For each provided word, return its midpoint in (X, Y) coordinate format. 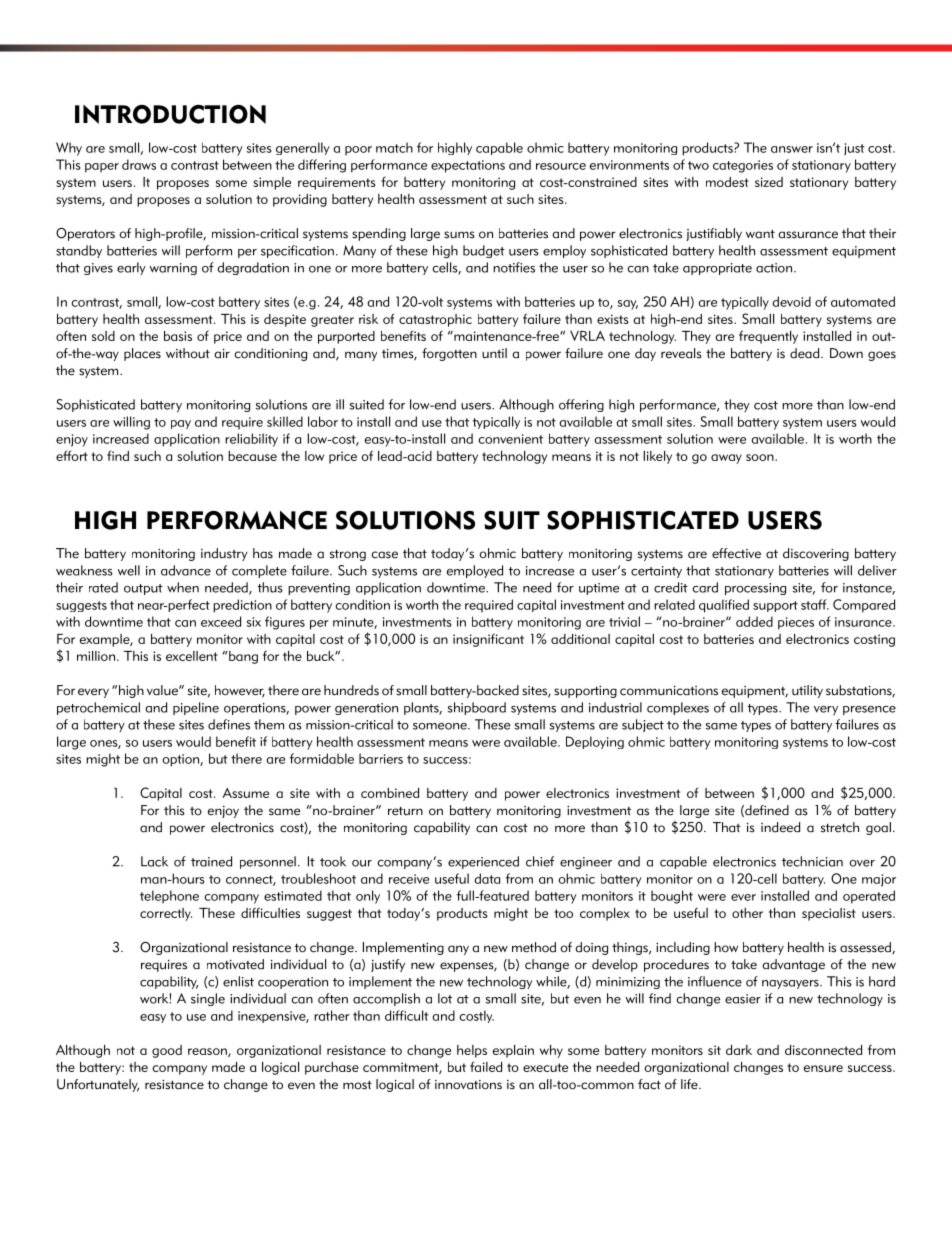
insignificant (488, 640)
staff (815, 604)
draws (139, 164)
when (183, 587)
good (167, 1051)
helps (472, 1051)
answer (792, 149)
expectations (468, 166)
